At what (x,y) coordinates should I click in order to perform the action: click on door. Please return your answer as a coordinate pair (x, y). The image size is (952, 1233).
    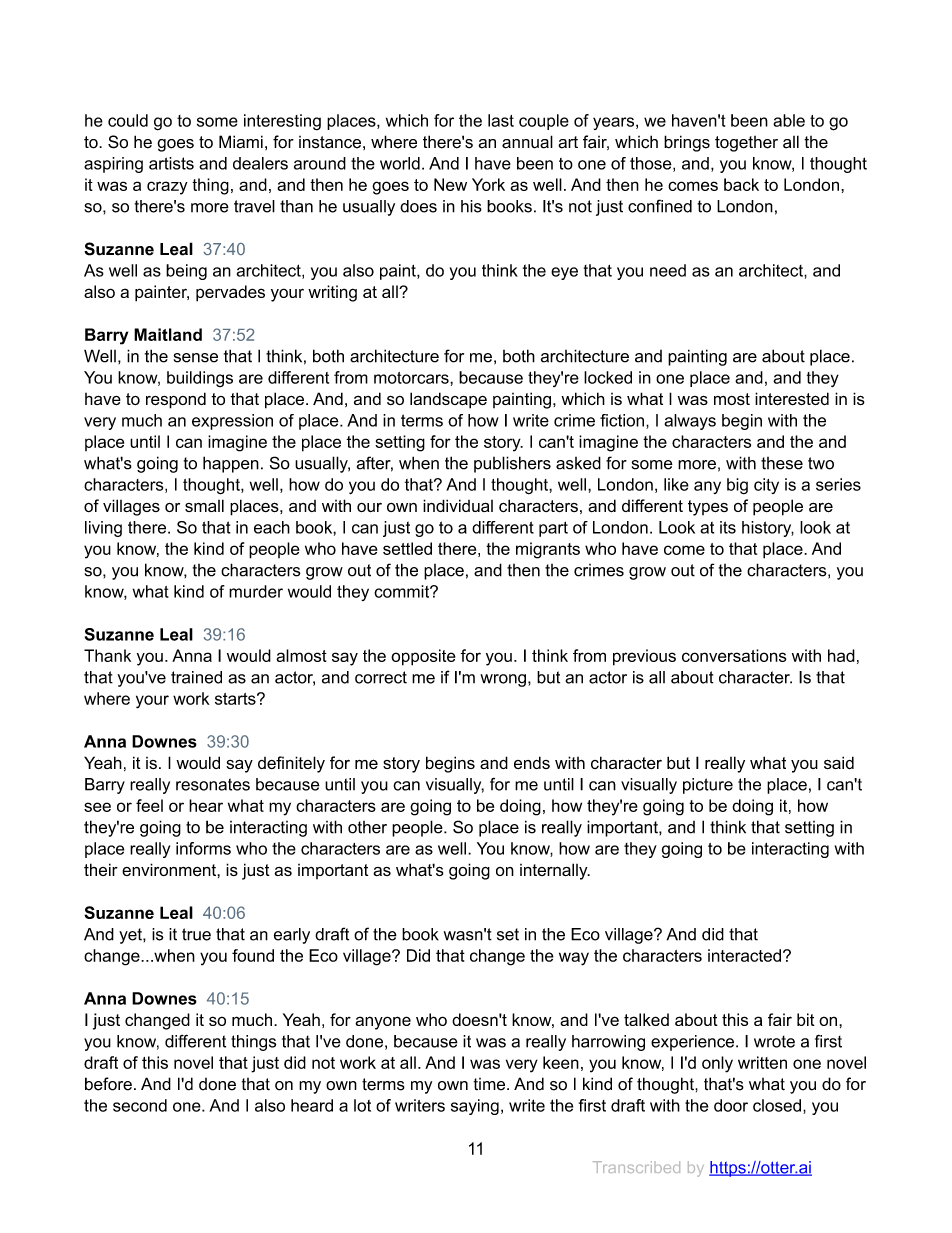
    Looking at the image, I should click on (731, 1105).
